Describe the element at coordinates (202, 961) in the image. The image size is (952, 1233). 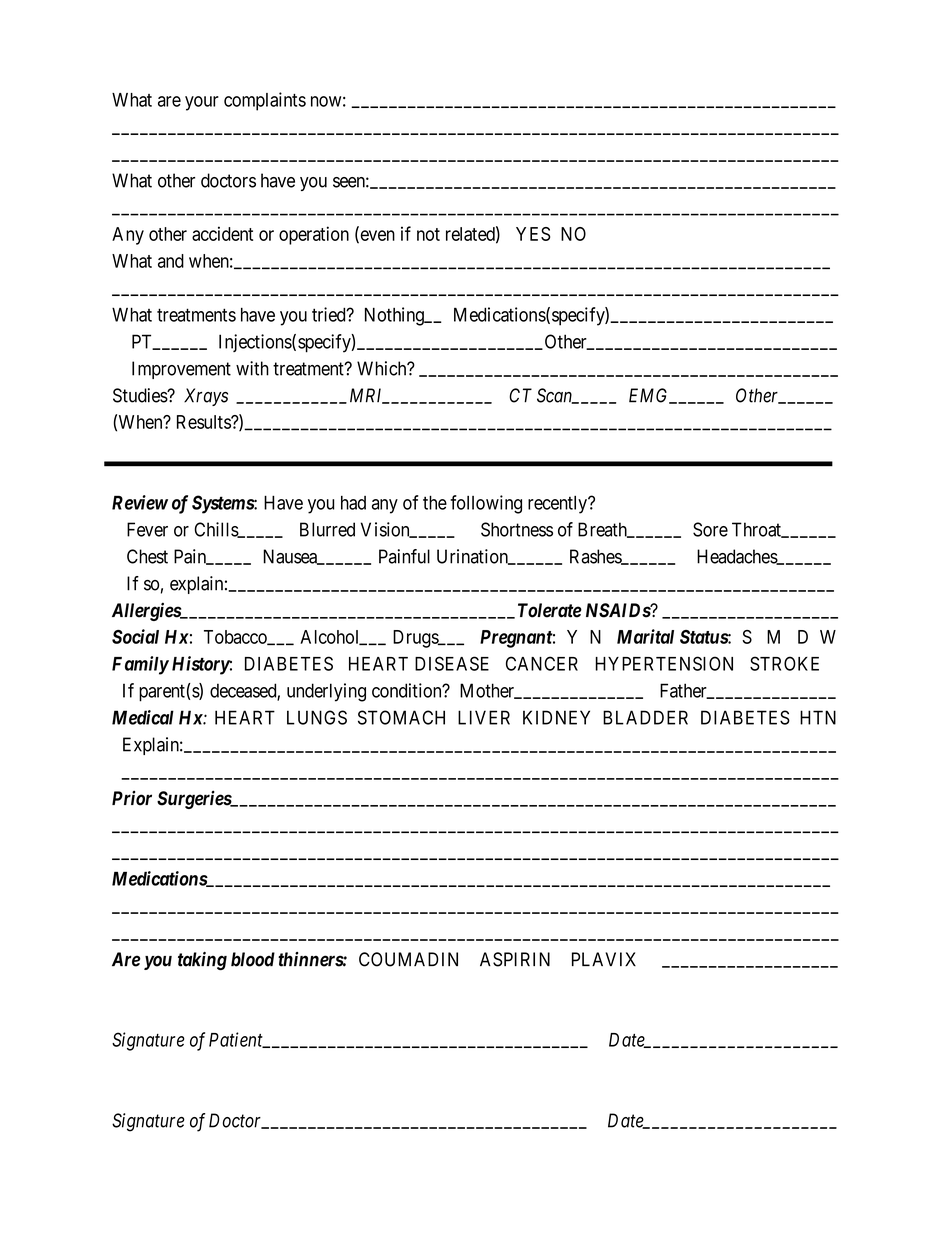
I see `taking` at that location.
